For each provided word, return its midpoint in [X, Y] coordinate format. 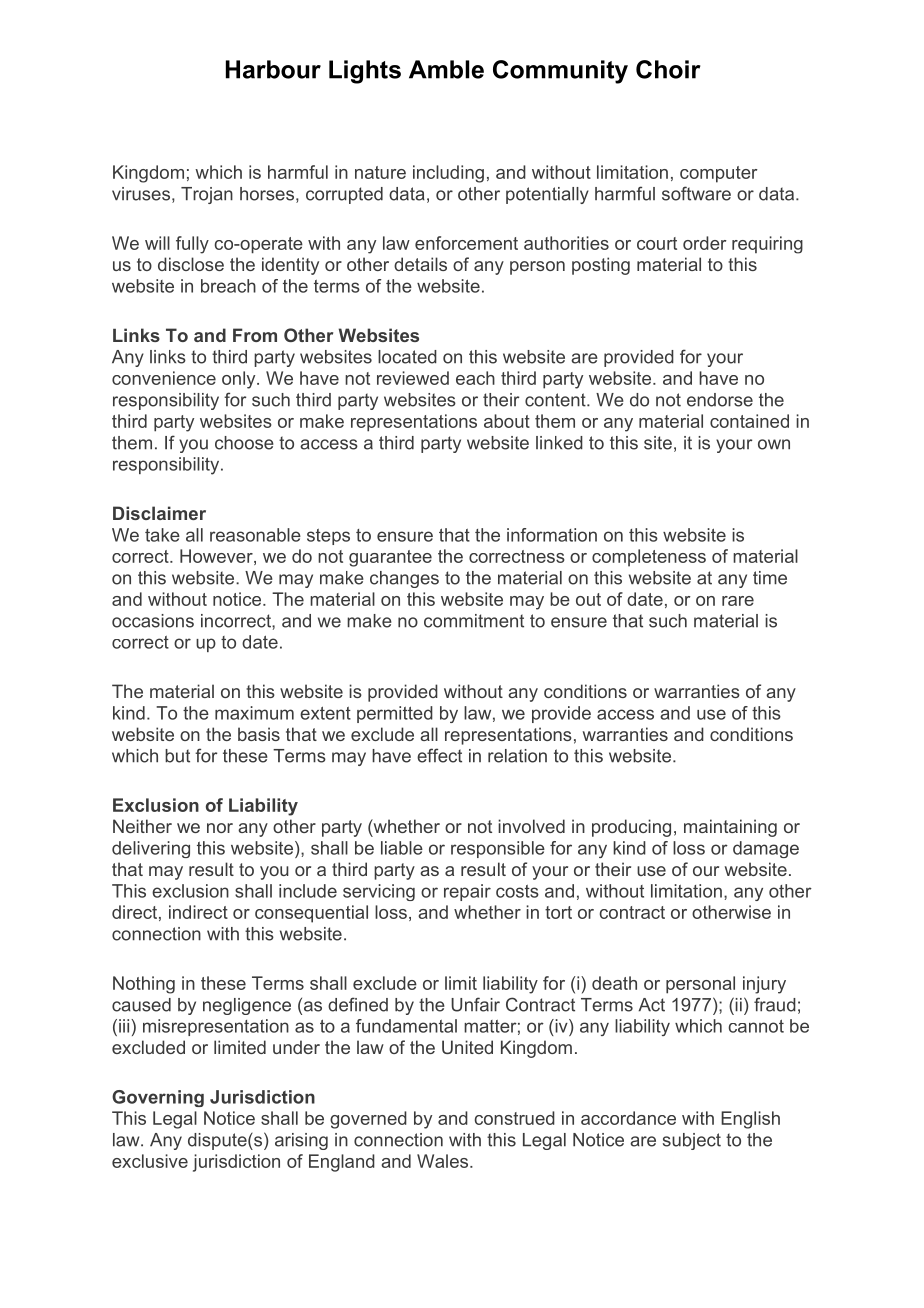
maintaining [730, 828]
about [507, 421]
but [177, 756]
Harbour [273, 69]
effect [439, 755]
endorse [720, 400]
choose [244, 443]
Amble [446, 69]
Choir [668, 69]
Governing [158, 1098]
